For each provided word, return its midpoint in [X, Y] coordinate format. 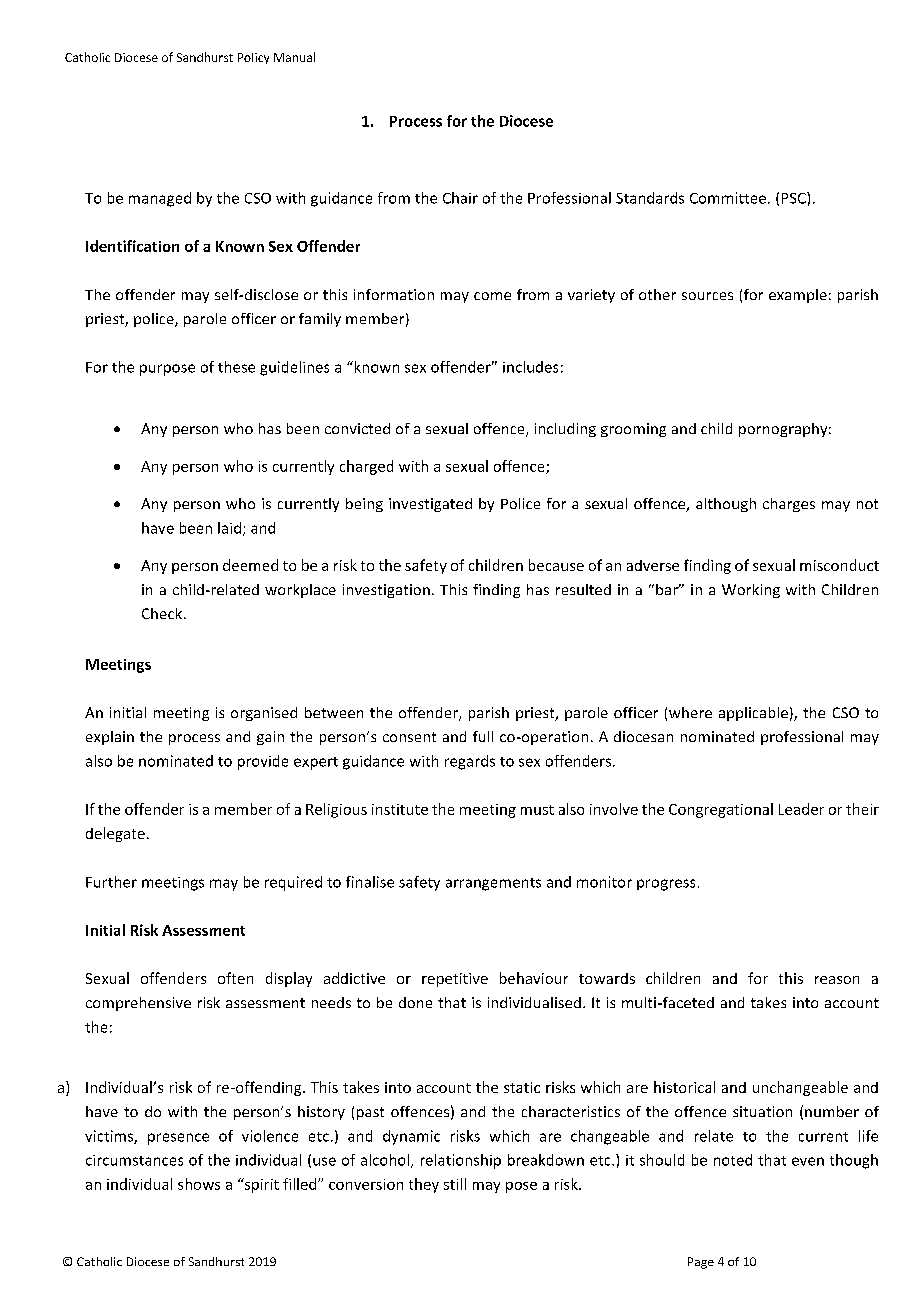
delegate [115, 834]
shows [199, 1184]
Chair [460, 198]
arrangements [493, 884]
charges [789, 505]
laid [229, 528]
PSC [795, 198]
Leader [801, 809]
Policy [253, 58]
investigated [430, 505]
